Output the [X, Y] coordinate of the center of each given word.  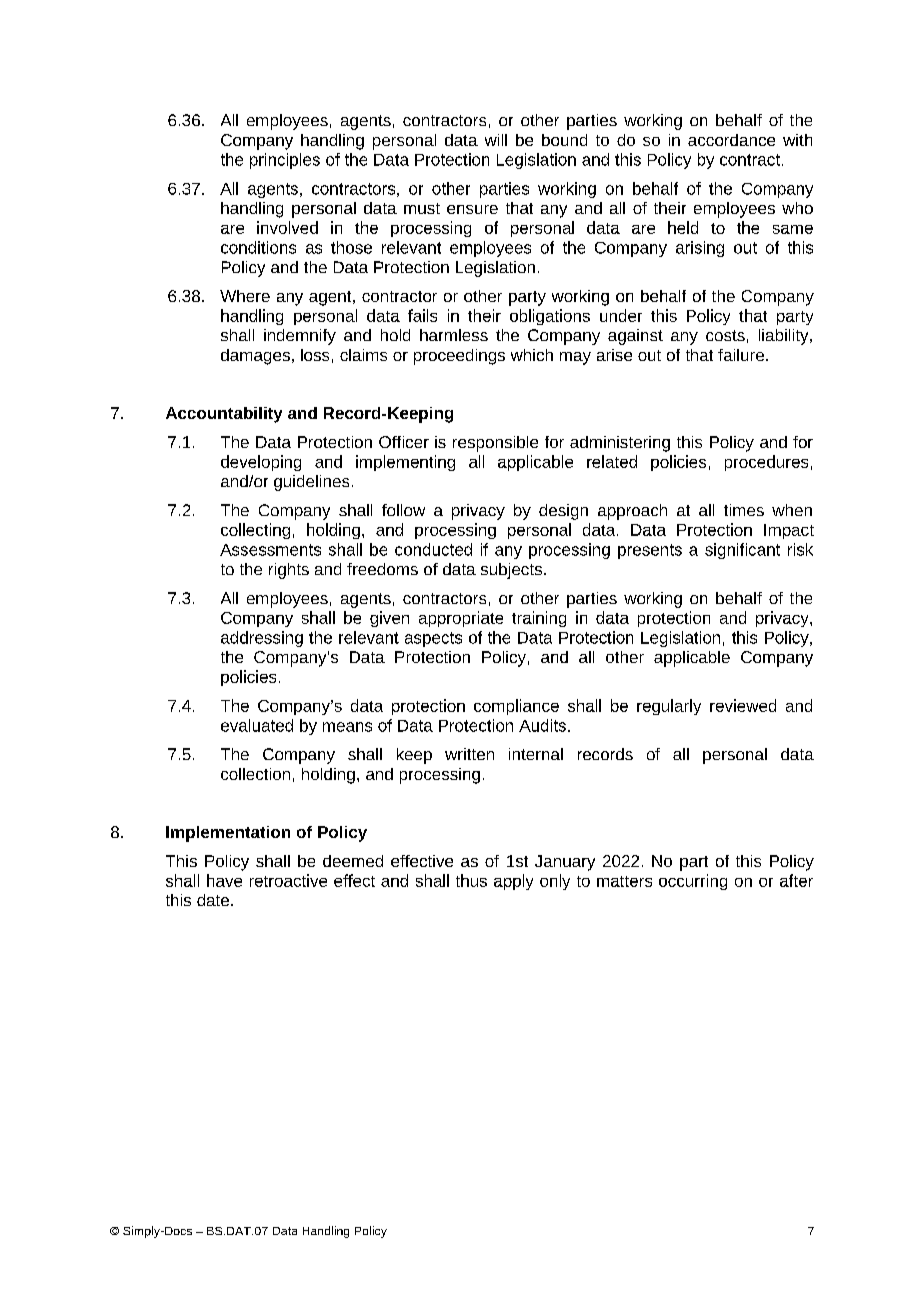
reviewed [743, 705]
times [744, 510]
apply [513, 882]
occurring [693, 882]
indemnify [300, 337]
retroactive [288, 880]
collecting [255, 531]
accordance [731, 140]
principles [285, 161]
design [563, 512]
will [496, 140]
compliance [516, 707]
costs [725, 335]
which [532, 355]
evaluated [257, 725]
